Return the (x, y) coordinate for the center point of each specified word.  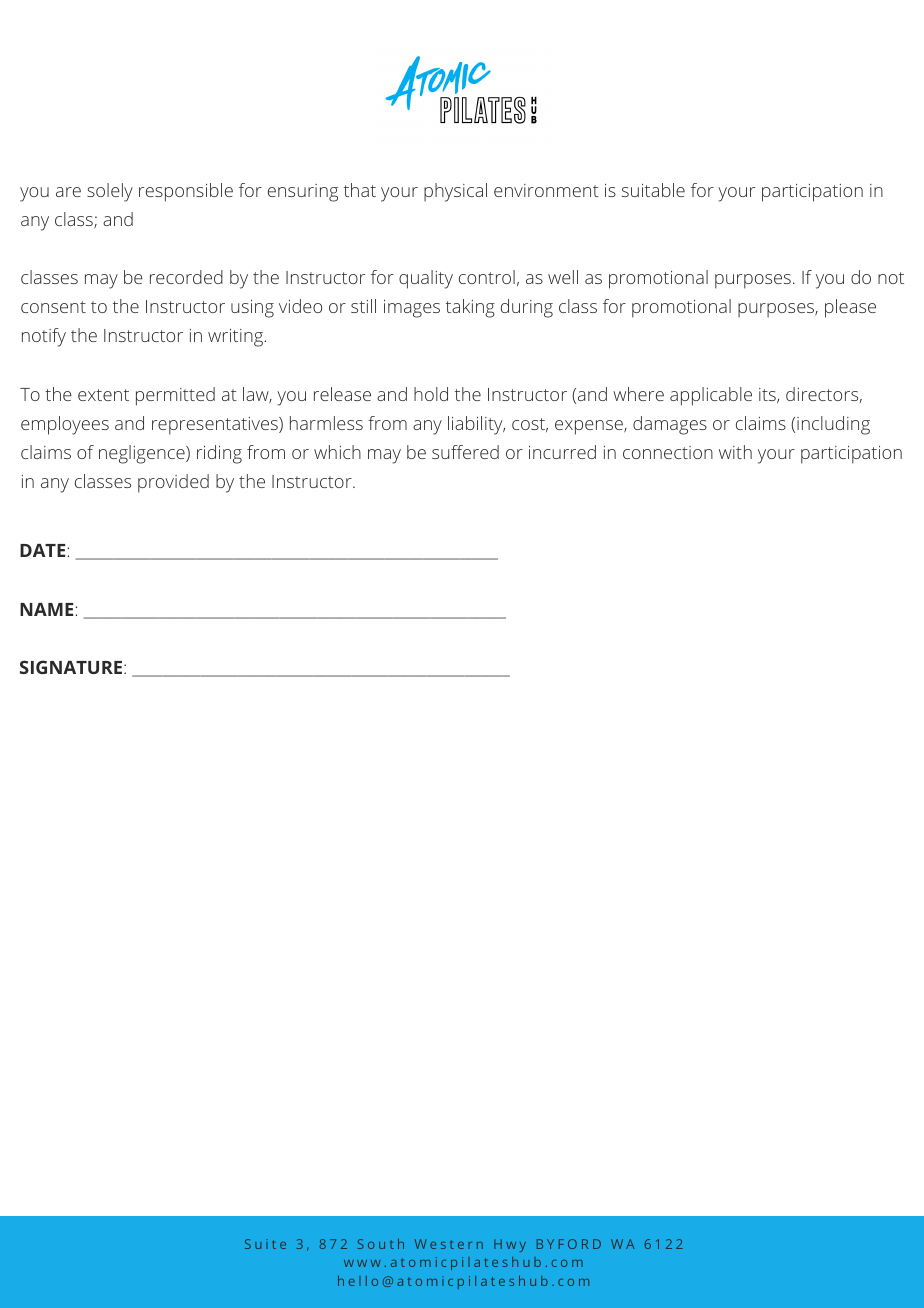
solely (110, 192)
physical (455, 192)
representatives (216, 426)
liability (476, 425)
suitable (653, 190)
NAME (48, 609)
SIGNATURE (72, 667)
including (833, 425)
